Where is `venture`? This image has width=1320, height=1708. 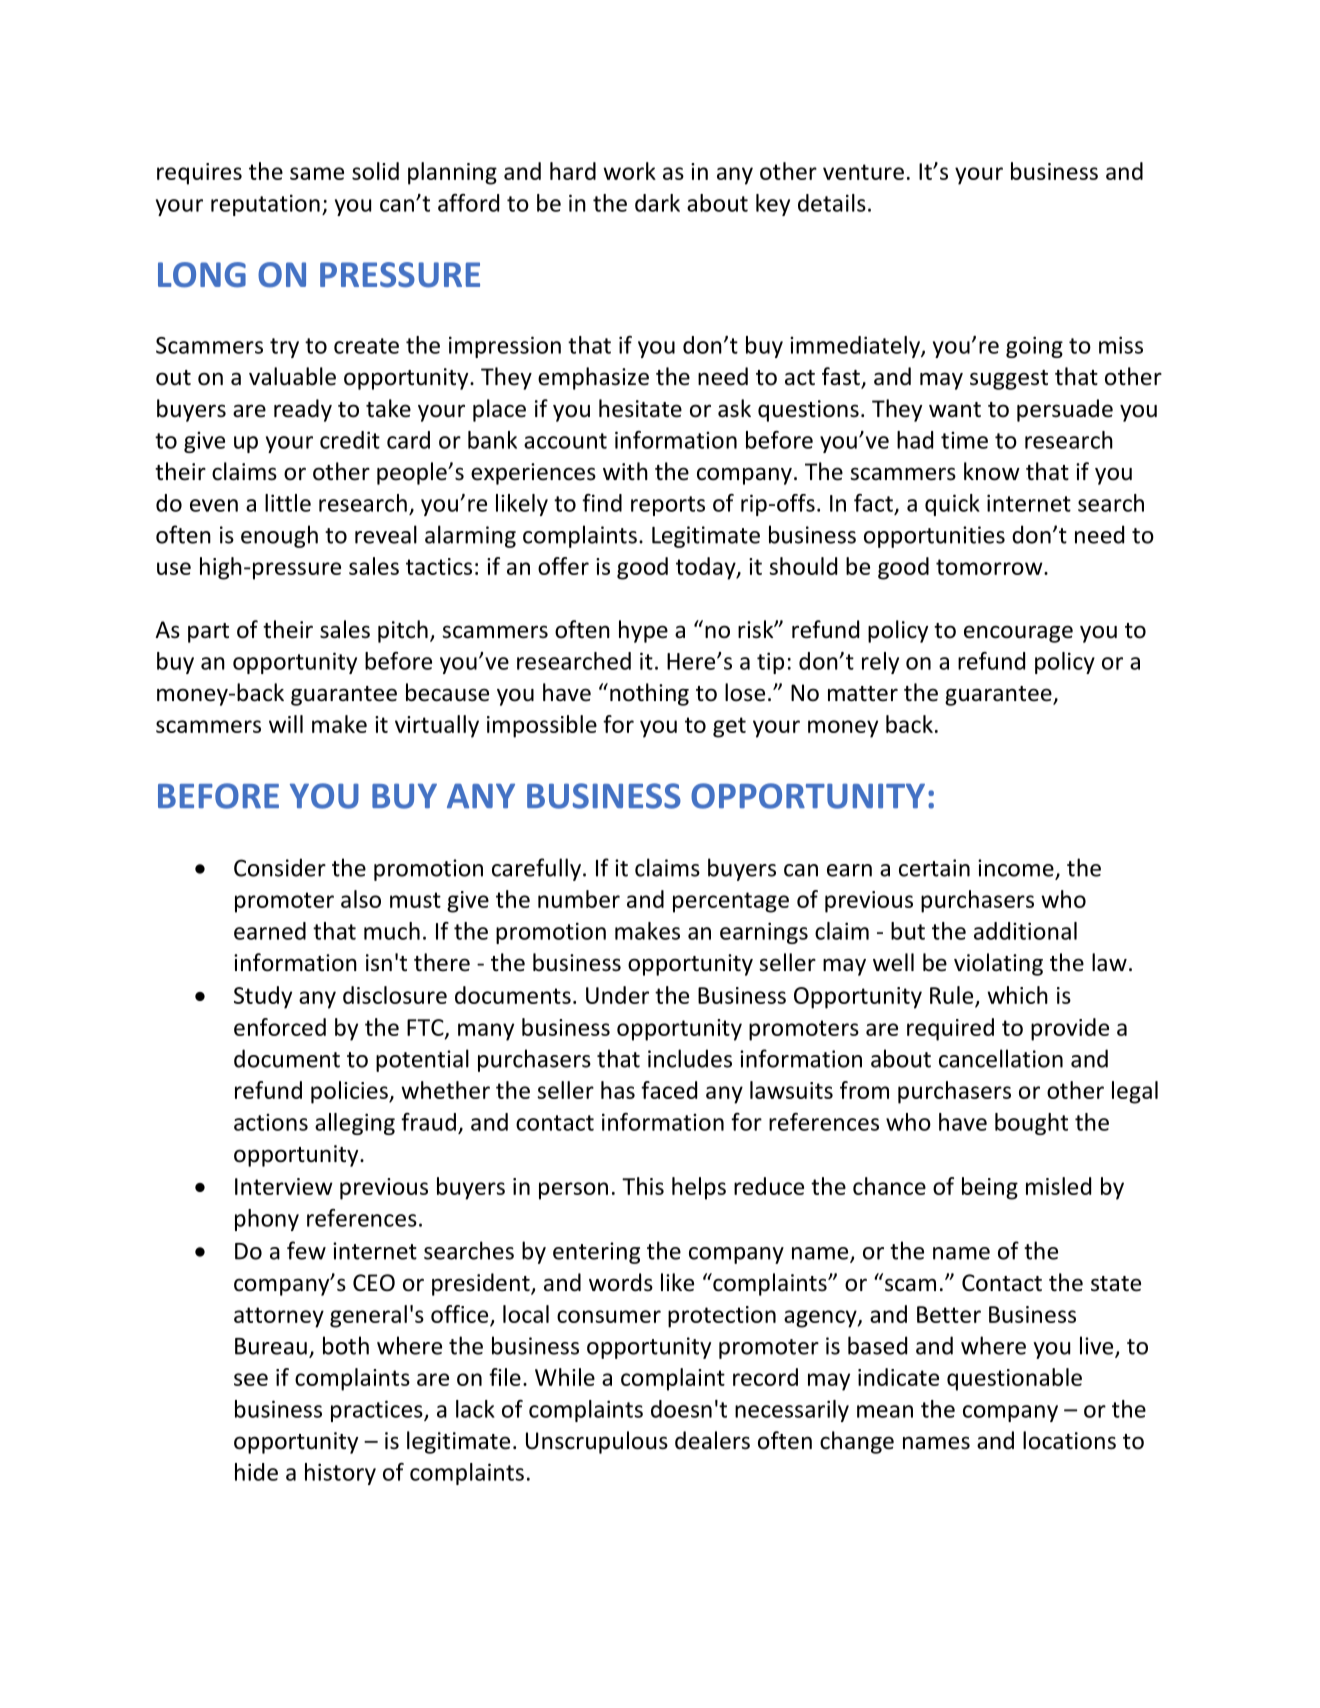 venture is located at coordinates (863, 172).
